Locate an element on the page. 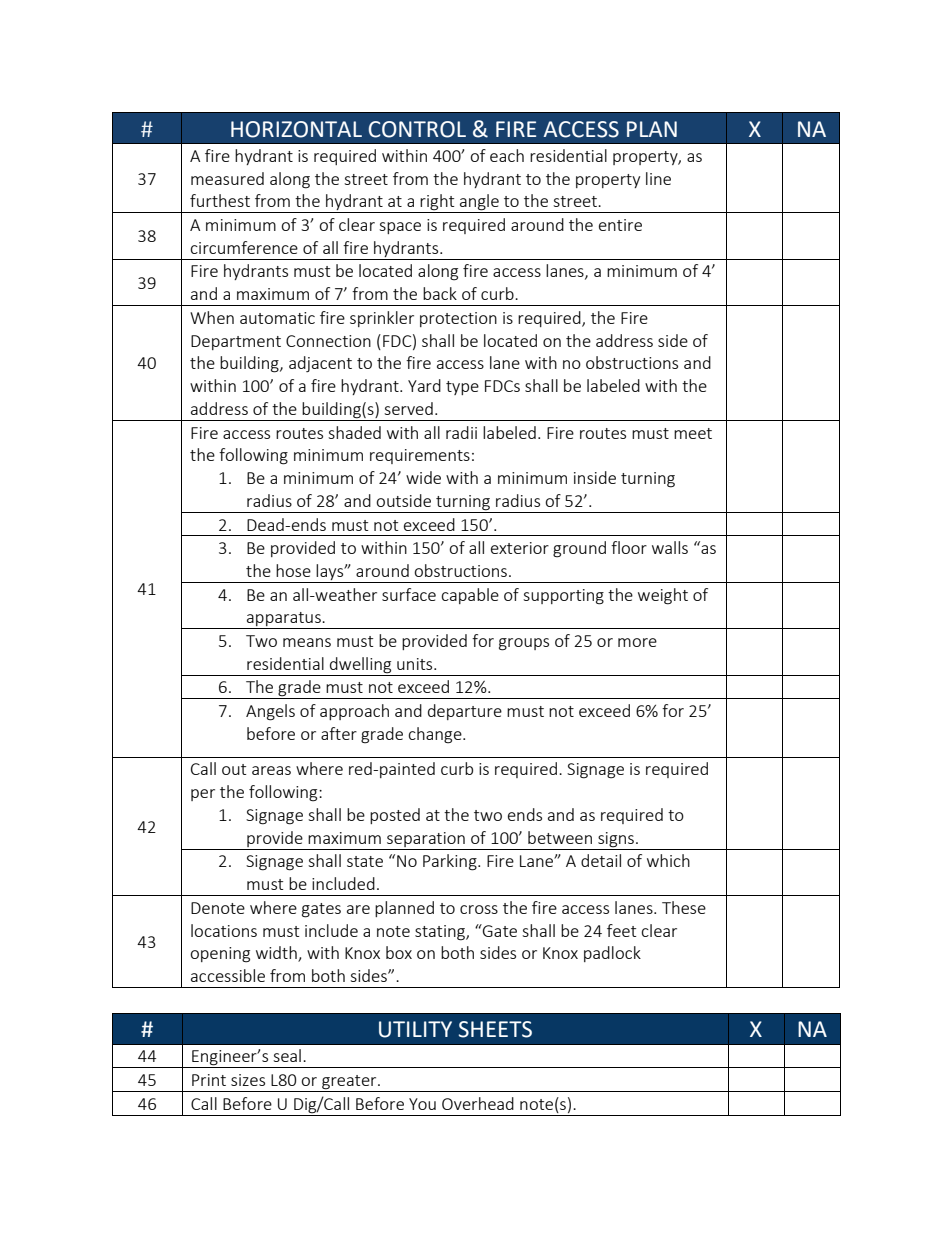 The height and width of the image is (1233, 952). padlock is located at coordinates (612, 954).
